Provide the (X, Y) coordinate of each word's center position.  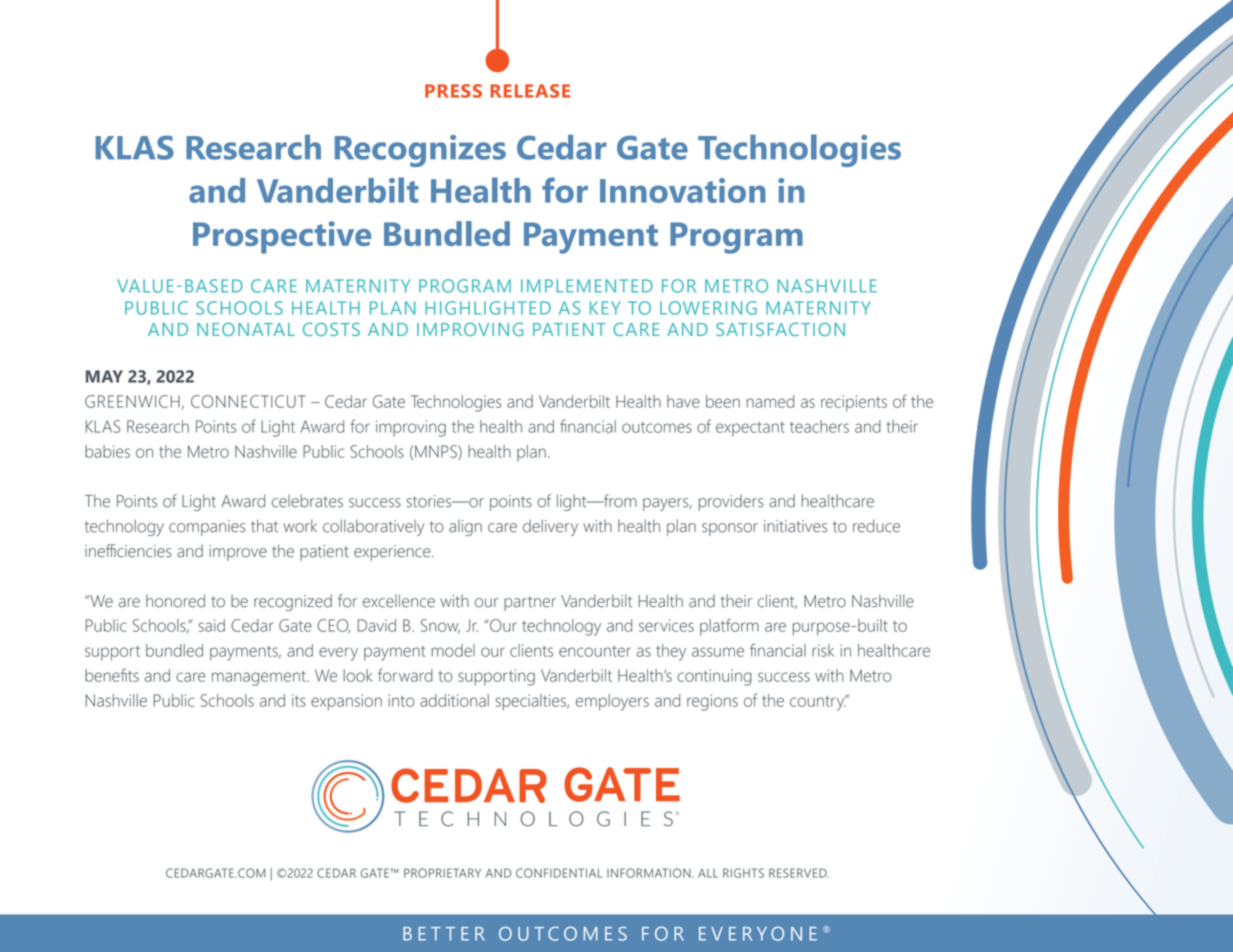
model (453, 650)
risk (823, 650)
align (465, 527)
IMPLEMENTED (587, 286)
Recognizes (420, 151)
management (260, 678)
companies (207, 528)
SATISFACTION (780, 329)
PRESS (453, 91)
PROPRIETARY (442, 873)
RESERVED (799, 873)
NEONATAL (246, 329)
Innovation (683, 190)
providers (731, 503)
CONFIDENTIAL (559, 873)
